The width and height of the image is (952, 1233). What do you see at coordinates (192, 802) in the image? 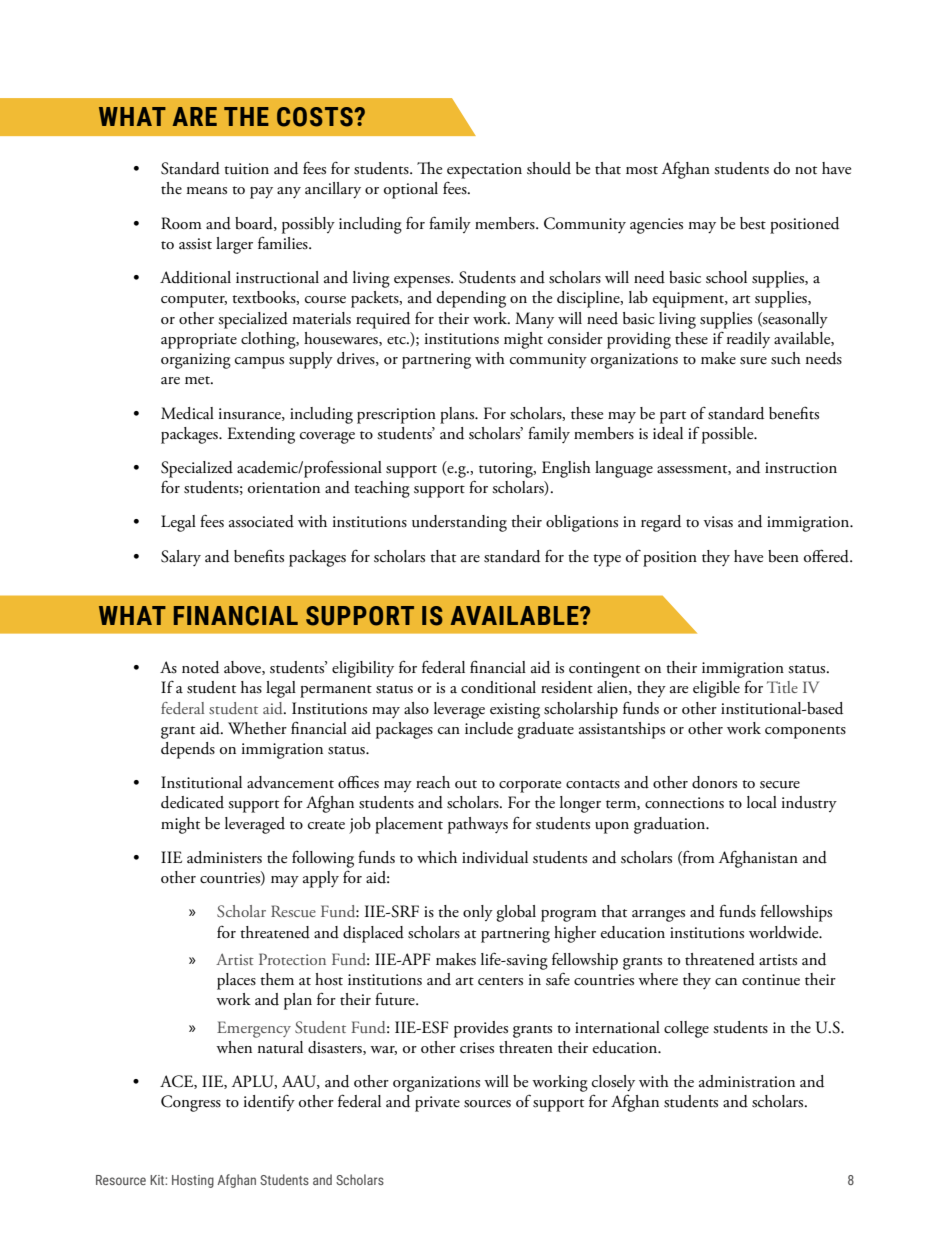
I see `dedicated` at bounding box center [192, 802].
